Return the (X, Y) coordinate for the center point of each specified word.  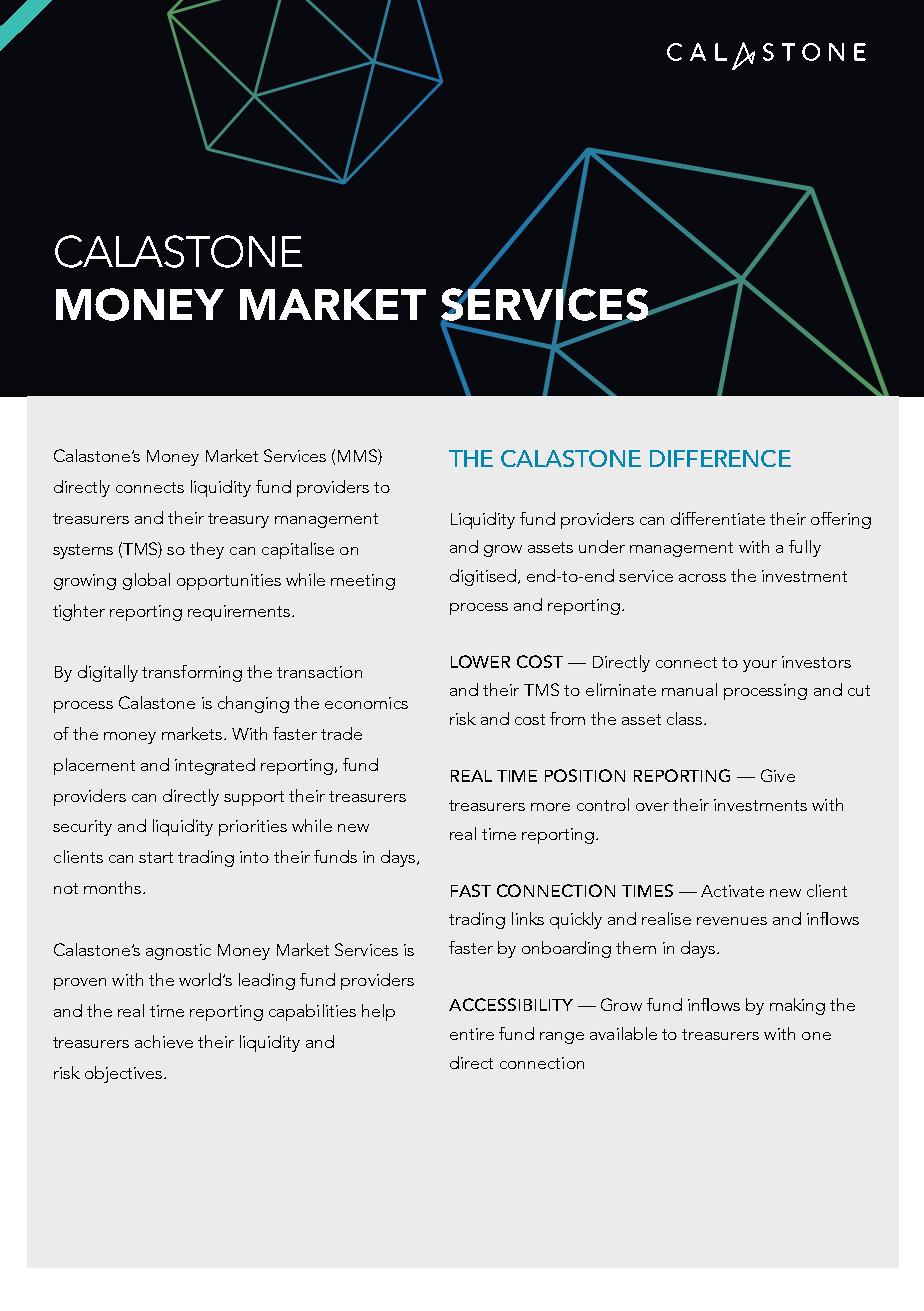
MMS (358, 457)
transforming (192, 673)
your (760, 666)
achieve (164, 1041)
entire (472, 1034)
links (528, 918)
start (156, 857)
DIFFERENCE (720, 458)
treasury (238, 520)
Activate (732, 891)
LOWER (480, 661)
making (797, 1006)
